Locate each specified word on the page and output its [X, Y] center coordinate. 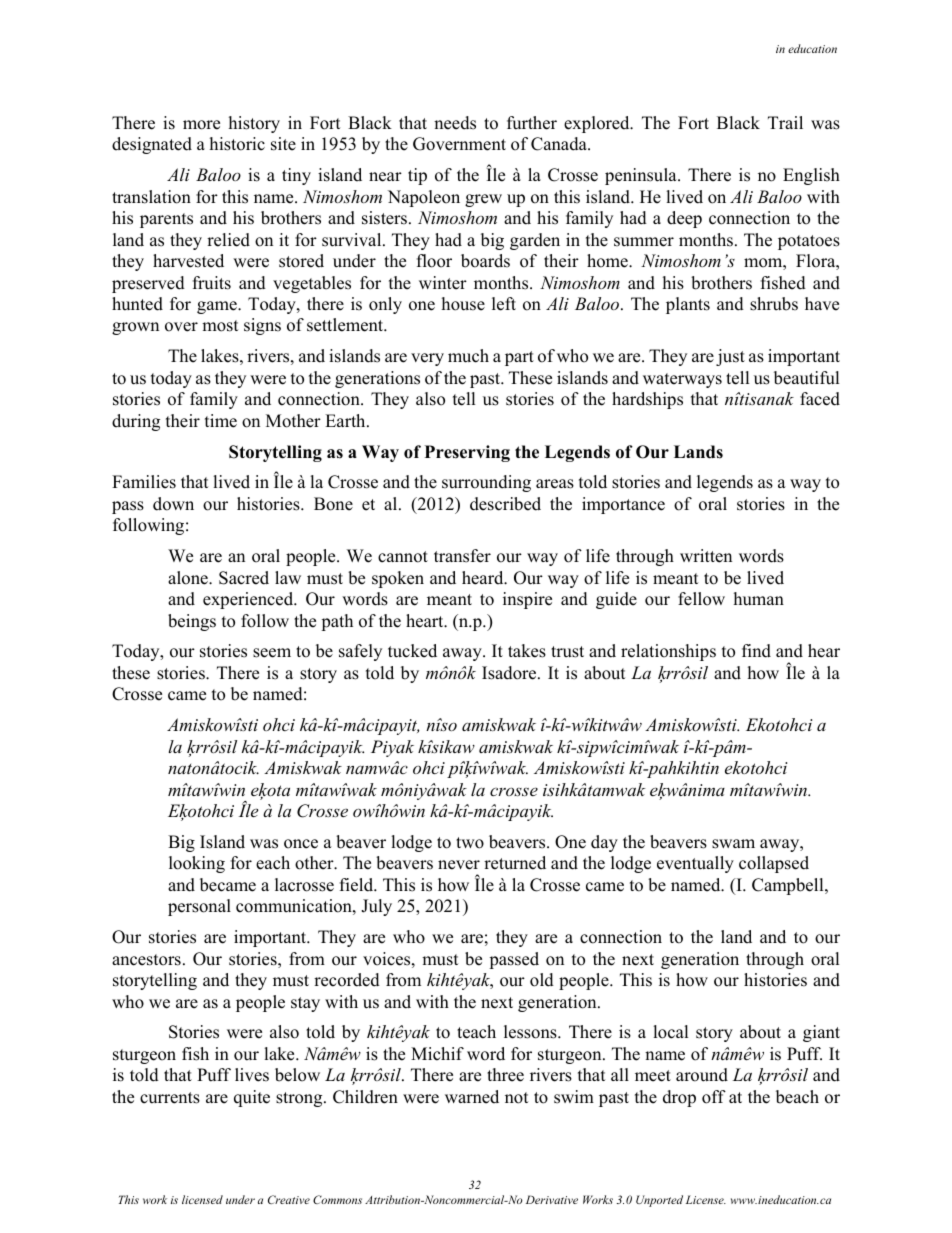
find [756, 651]
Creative [289, 1199]
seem [272, 653]
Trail [785, 122]
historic [237, 144]
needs [455, 123]
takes [527, 651]
